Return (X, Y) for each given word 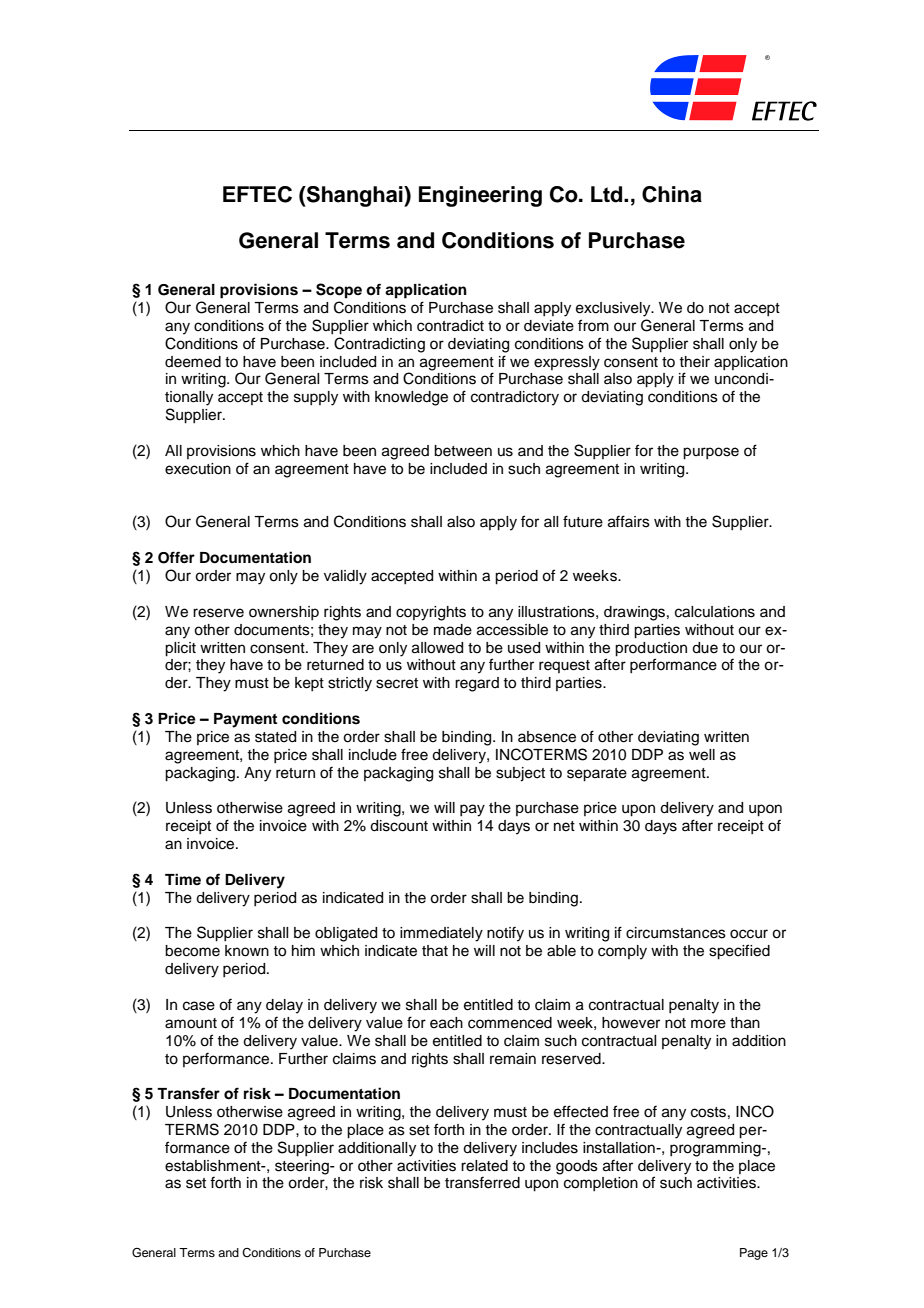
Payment (245, 720)
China (672, 194)
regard (477, 684)
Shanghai (355, 196)
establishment (214, 1166)
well (702, 755)
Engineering (480, 196)
